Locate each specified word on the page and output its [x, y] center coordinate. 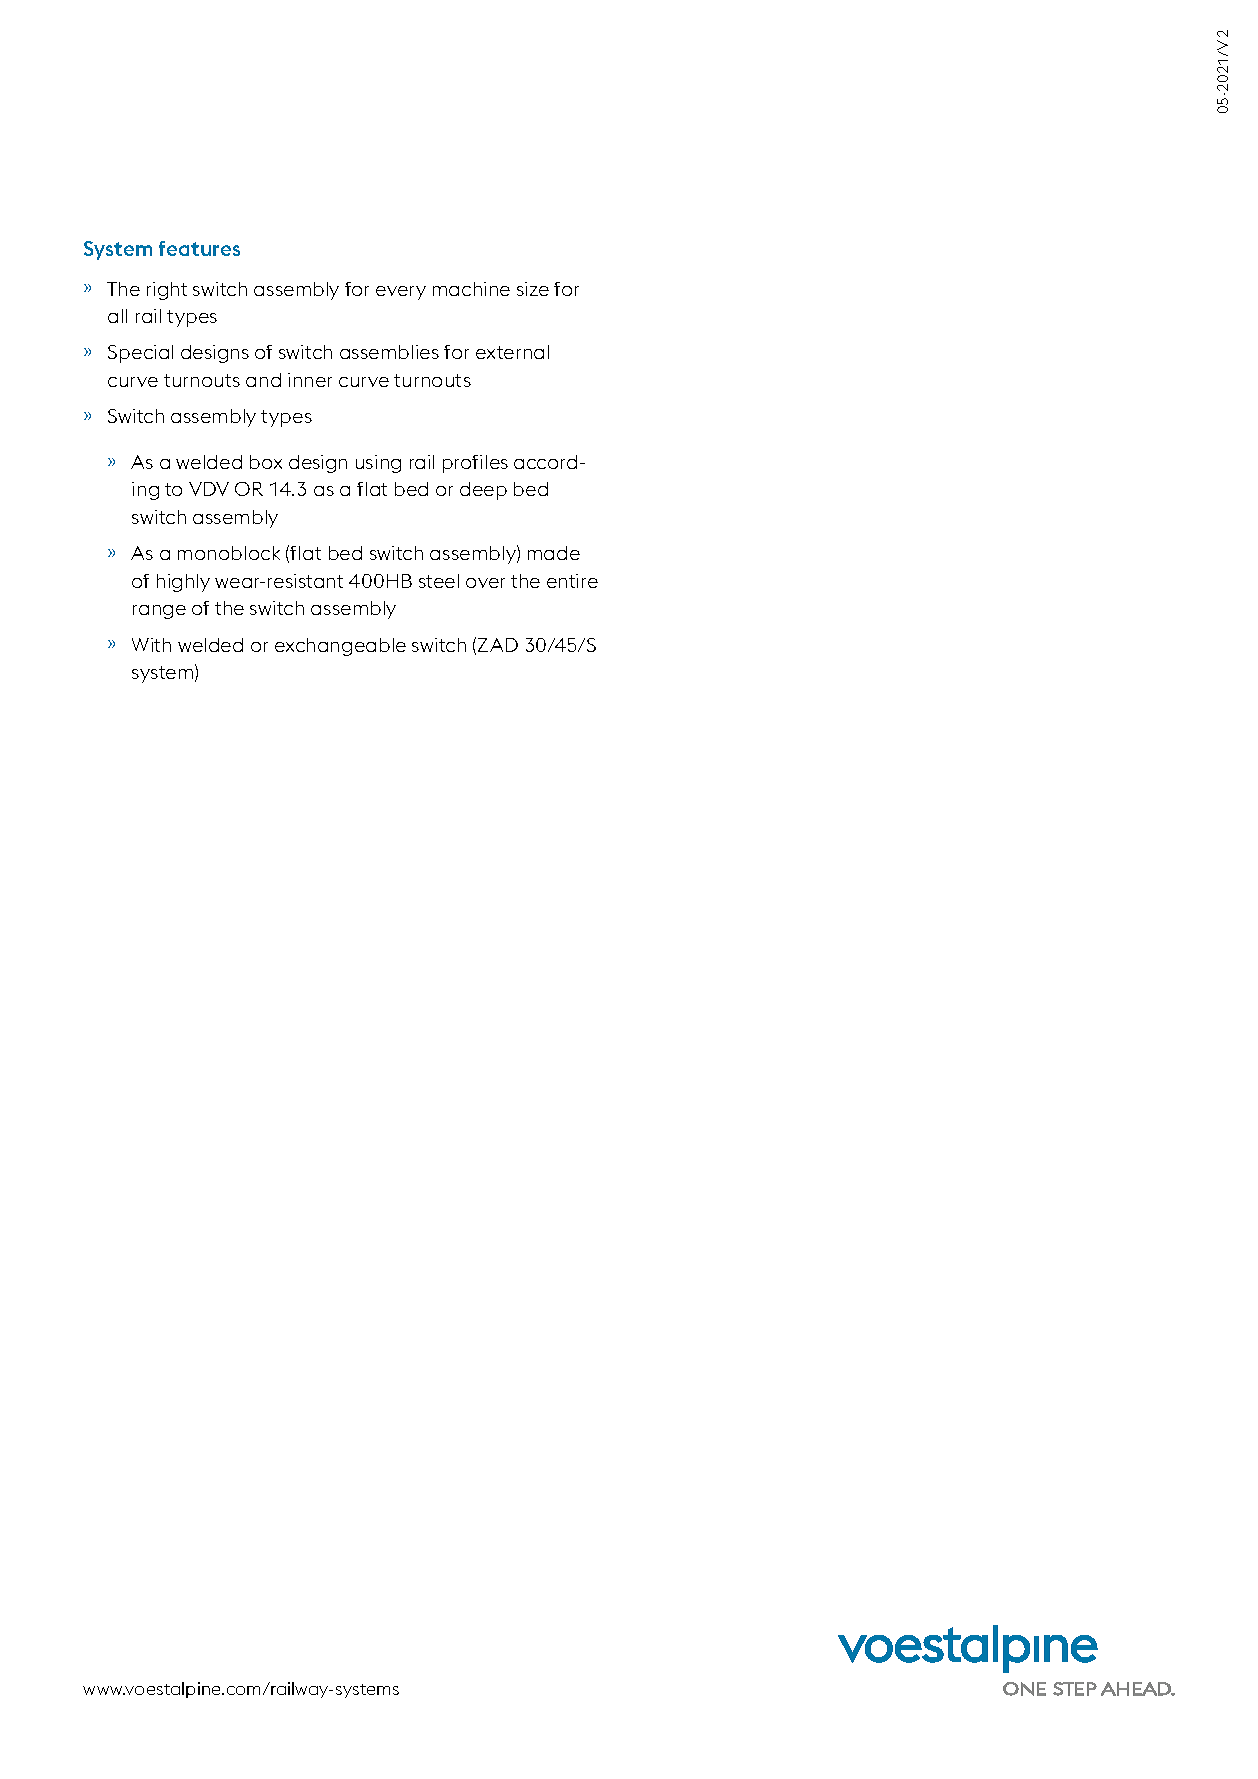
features [199, 248]
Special [140, 354]
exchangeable [340, 647]
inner [310, 380]
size [533, 289]
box [266, 462]
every [401, 293]
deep [483, 491]
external [512, 352]
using [378, 464]
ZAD [498, 645]
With [151, 645]
